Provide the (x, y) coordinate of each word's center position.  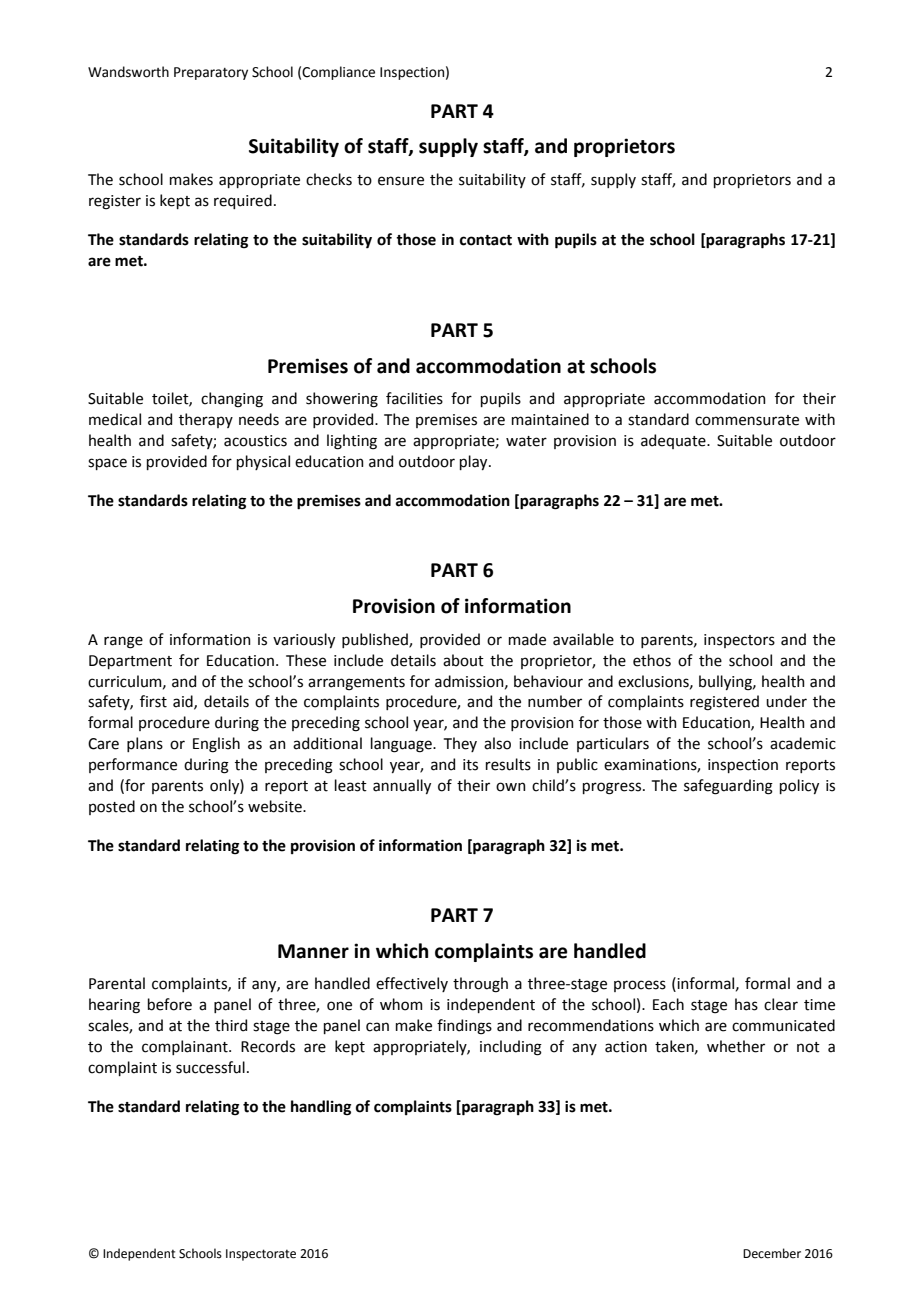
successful (210, 1067)
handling (321, 1108)
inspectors (739, 641)
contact (486, 240)
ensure (401, 181)
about (463, 660)
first (153, 701)
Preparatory (211, 73)
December (772, 1253)
